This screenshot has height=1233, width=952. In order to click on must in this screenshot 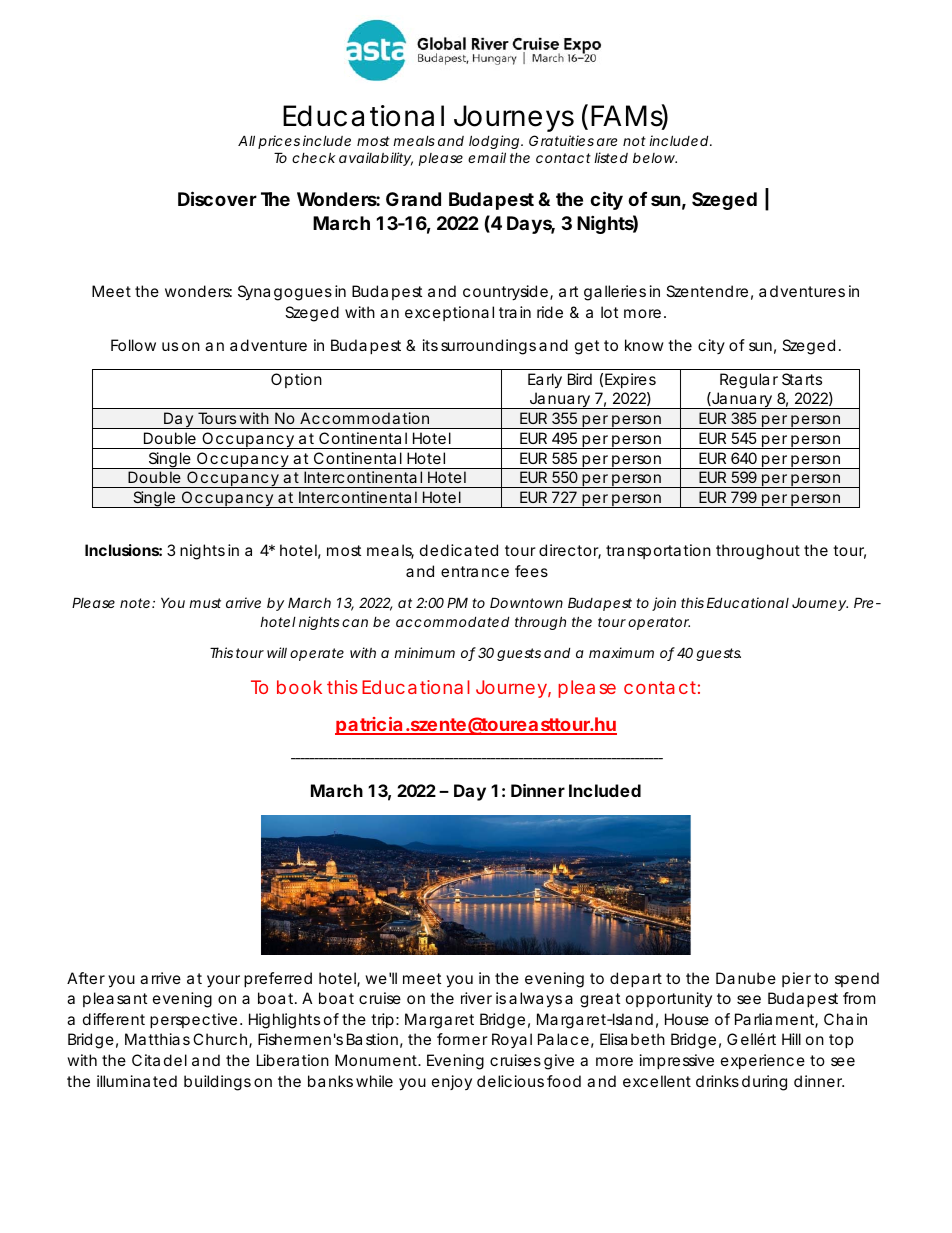, I will do `click(205, 603)`.
